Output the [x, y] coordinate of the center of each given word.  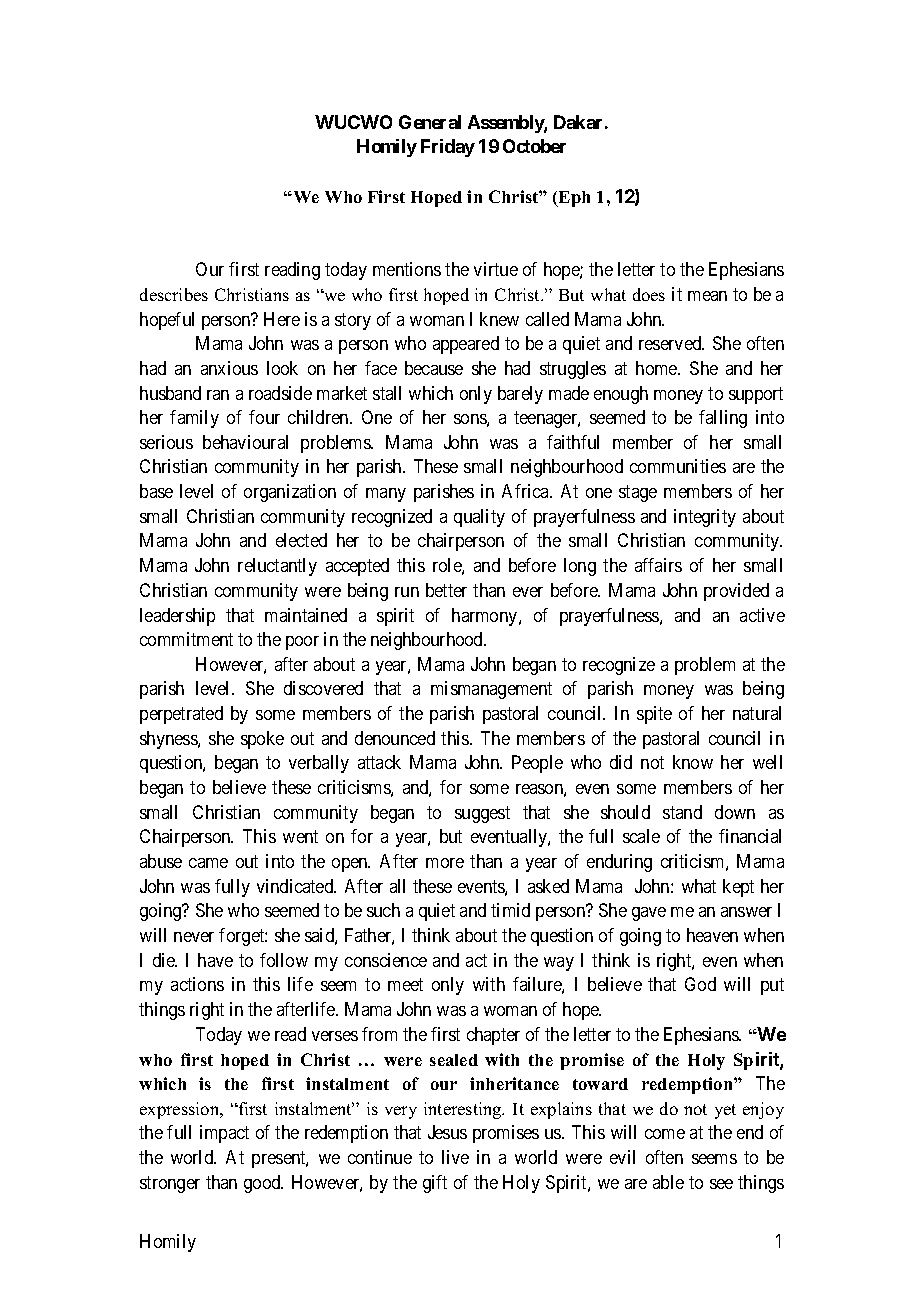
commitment [186, 639]
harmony [486, 617]
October [534, 146]
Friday [448, 148]
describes [174, 294]
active [762, 615]
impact [224, 1134]
